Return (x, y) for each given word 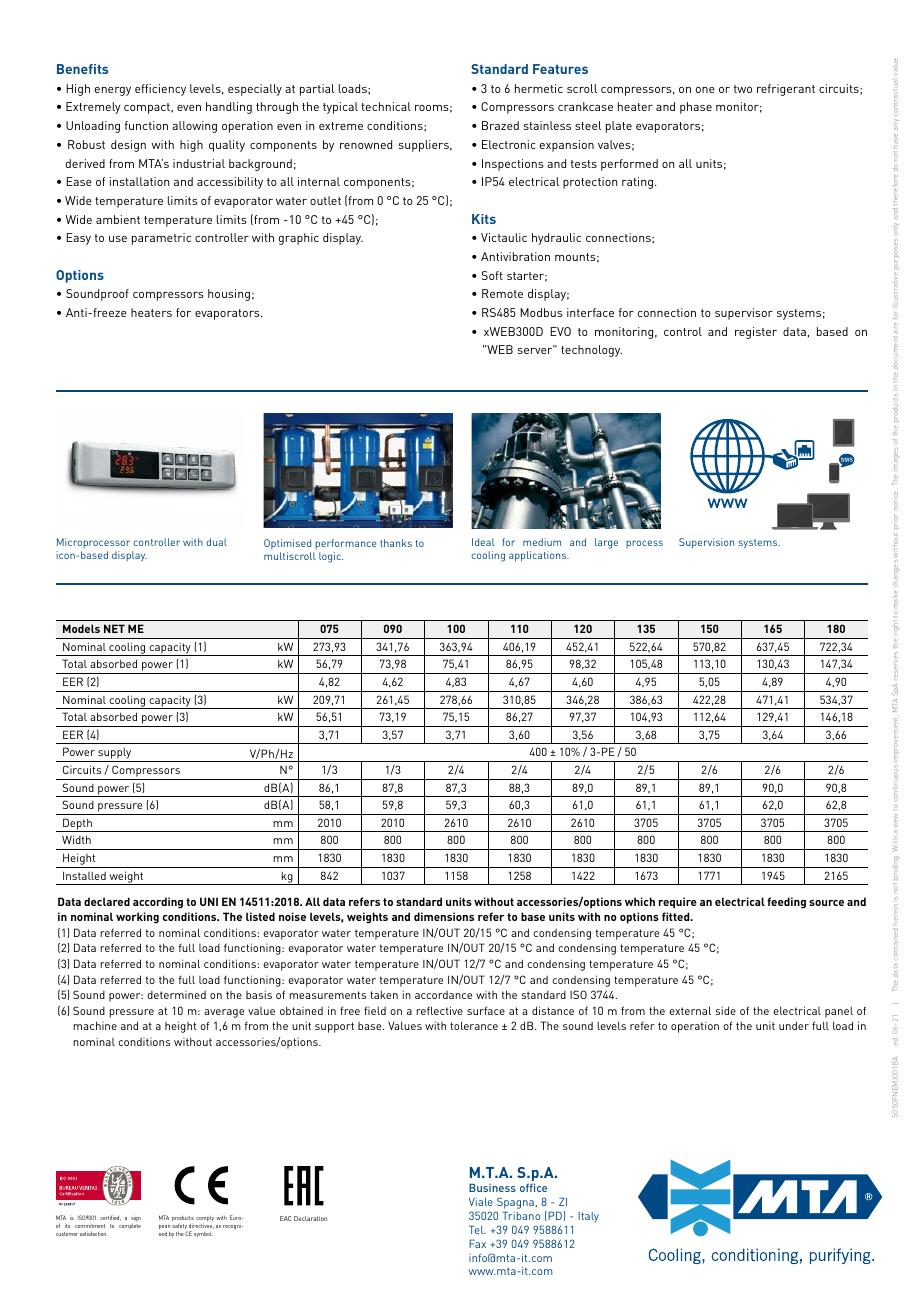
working (137, 918)
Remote (502, 293)
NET (114, 628)
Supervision (706, 543)
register (756, 333)
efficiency (160, 90)
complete (130, 1226)
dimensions (444, 916)
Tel (477, 1229)
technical (386, 106)
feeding (786, 903)
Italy (588, 1217)
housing (229, 295)
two (743, 89)
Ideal (483, 542)
